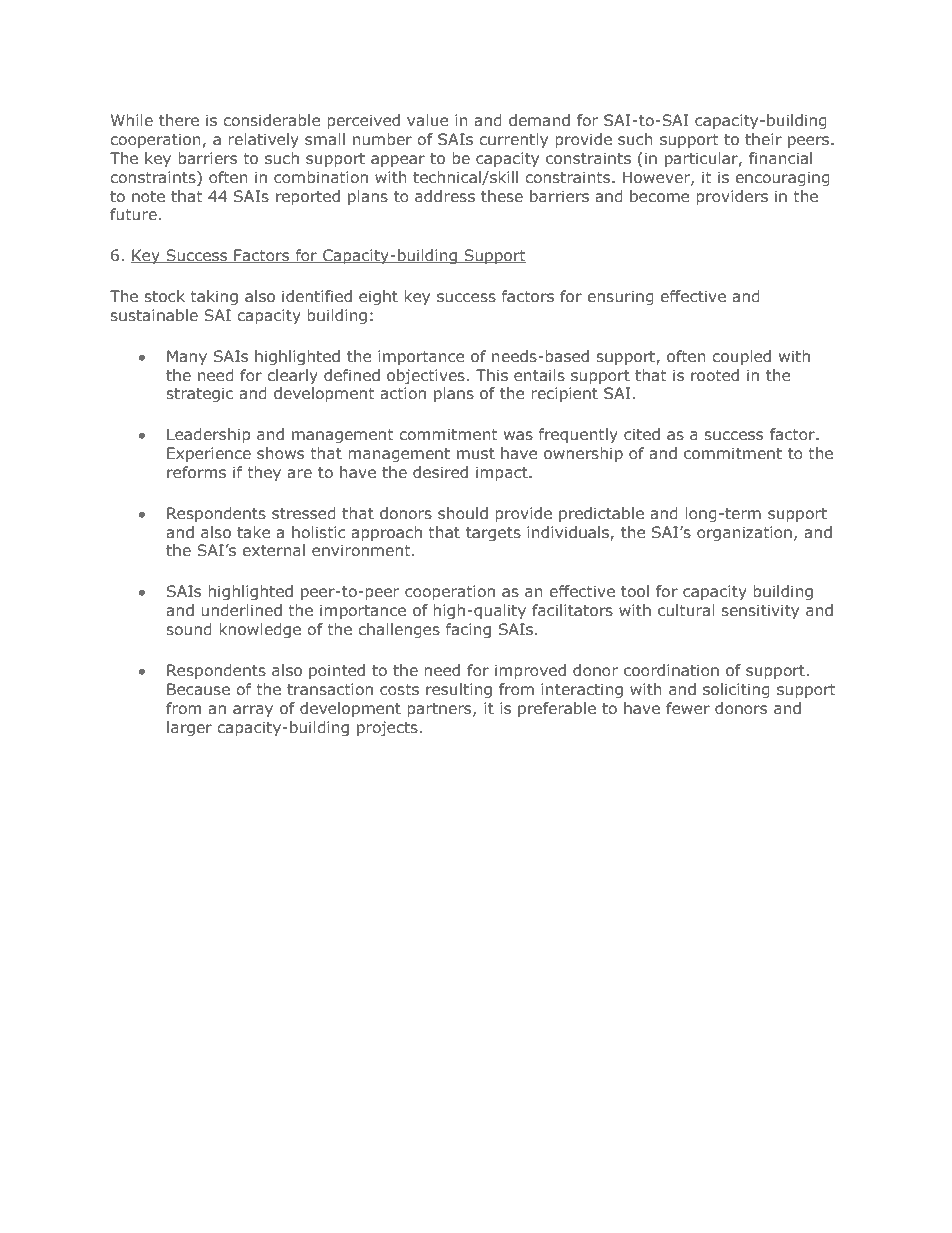 This document has height=1233, width=952. Describe the element at coordinates (459, 690) in the document. I see `resulting` at that location.
